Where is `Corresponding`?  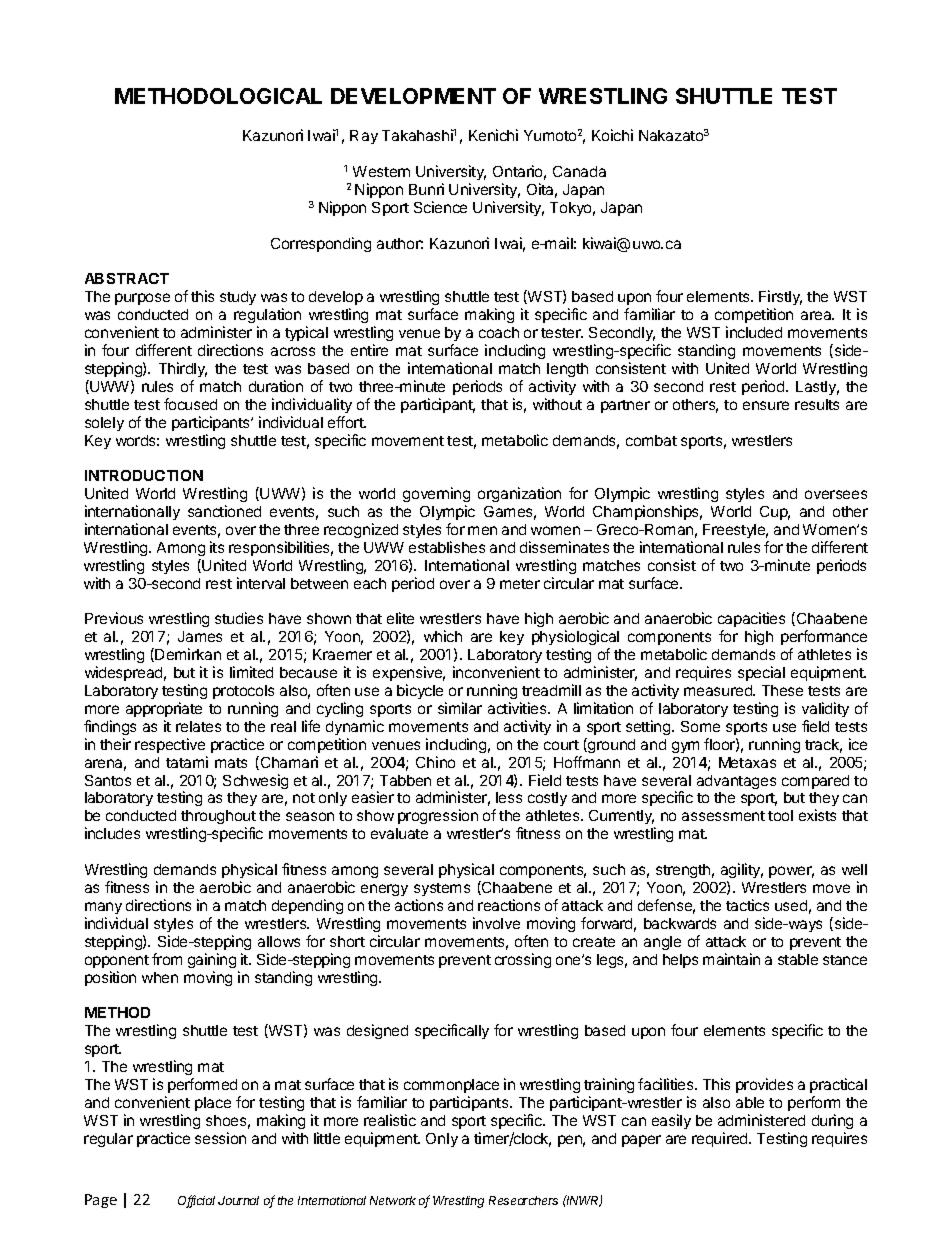
Corresponding is located at coordinates (321, 244).
